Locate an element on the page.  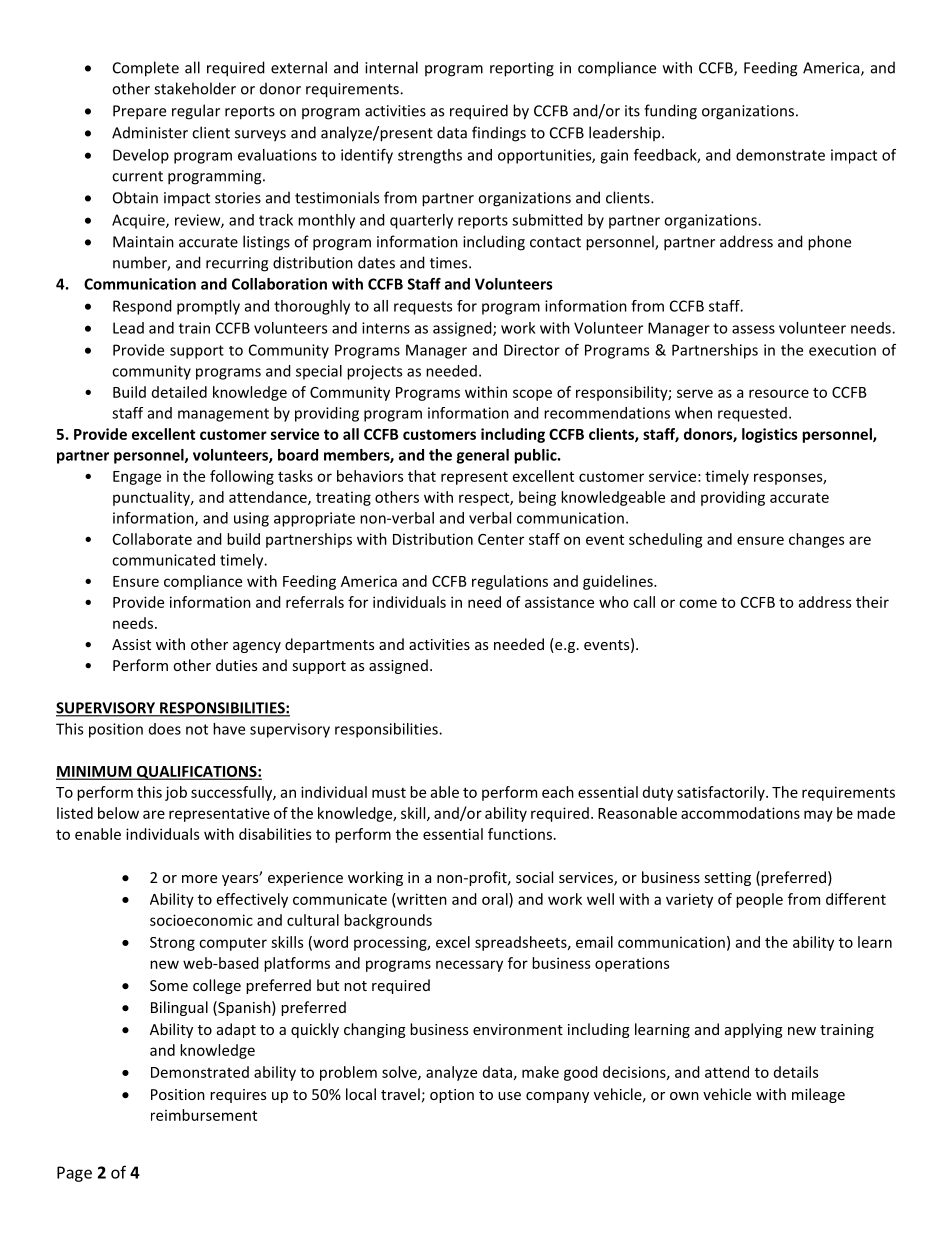
stakeholder is located at coordinates (195, 88).
